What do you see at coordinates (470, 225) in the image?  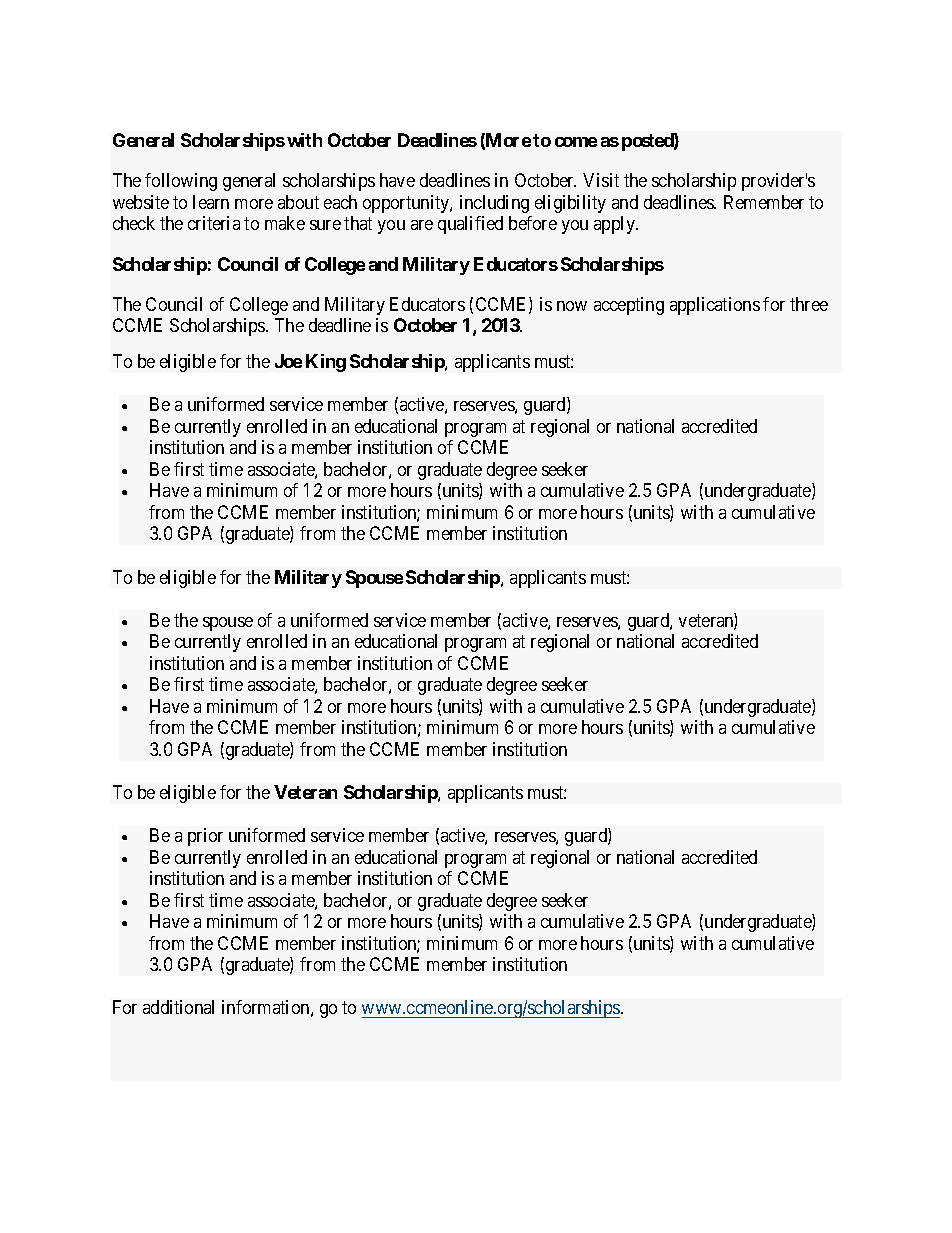 I see `qualified` at bounding box center [470, 225].
